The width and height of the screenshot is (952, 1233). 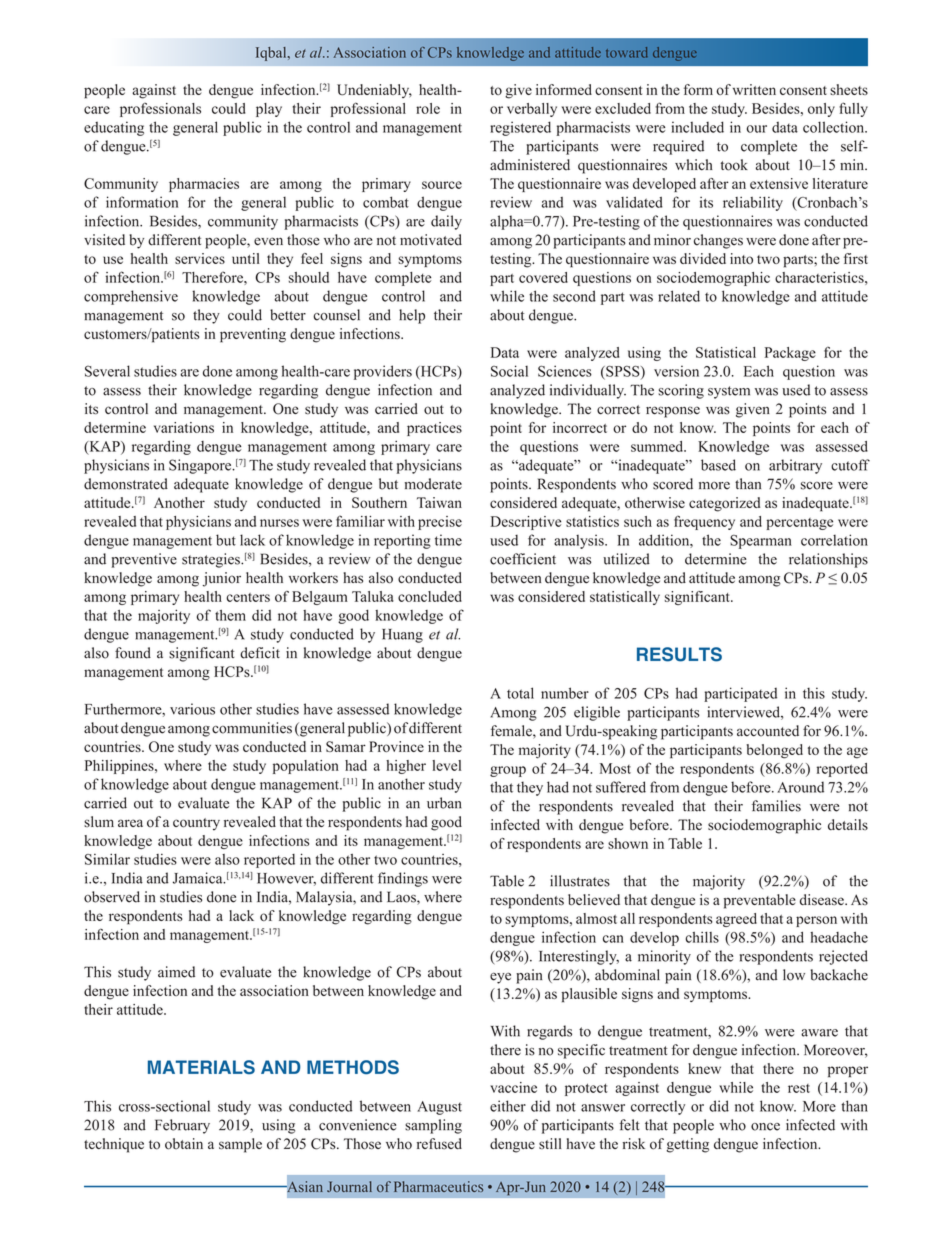 What do you see at coordinates (403, 879) in the screenshot?
I see `findings` at bounding box center [403, 879].
